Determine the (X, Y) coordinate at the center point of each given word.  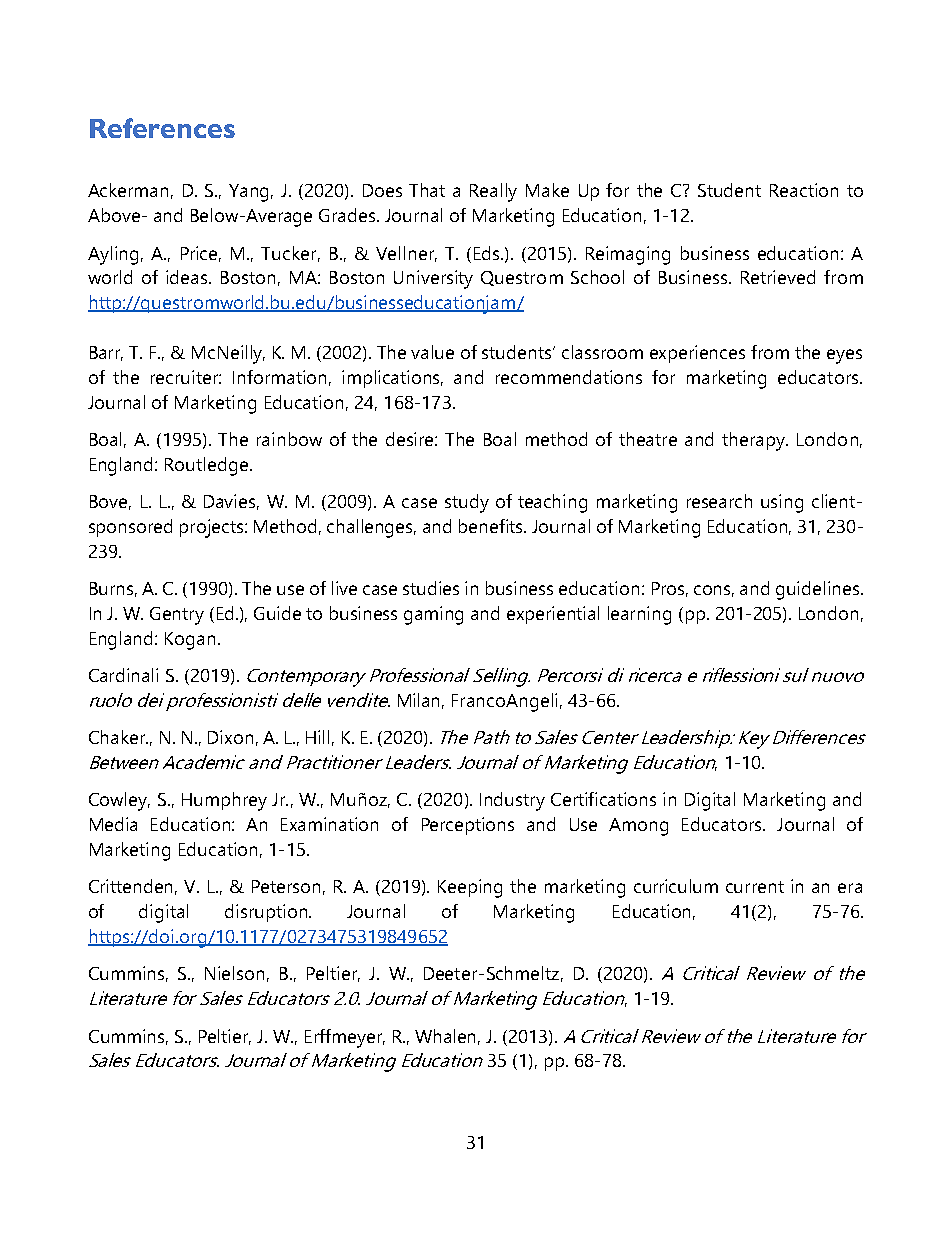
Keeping (470, 888)
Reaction (804, 190)
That (427, 190)
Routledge (208, 466)
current (755, 887)
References (162, 128)
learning (639, 615)
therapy (755, 441)
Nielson (234, 973)
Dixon (230, 737)
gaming (433, 615)
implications (392, 379)
